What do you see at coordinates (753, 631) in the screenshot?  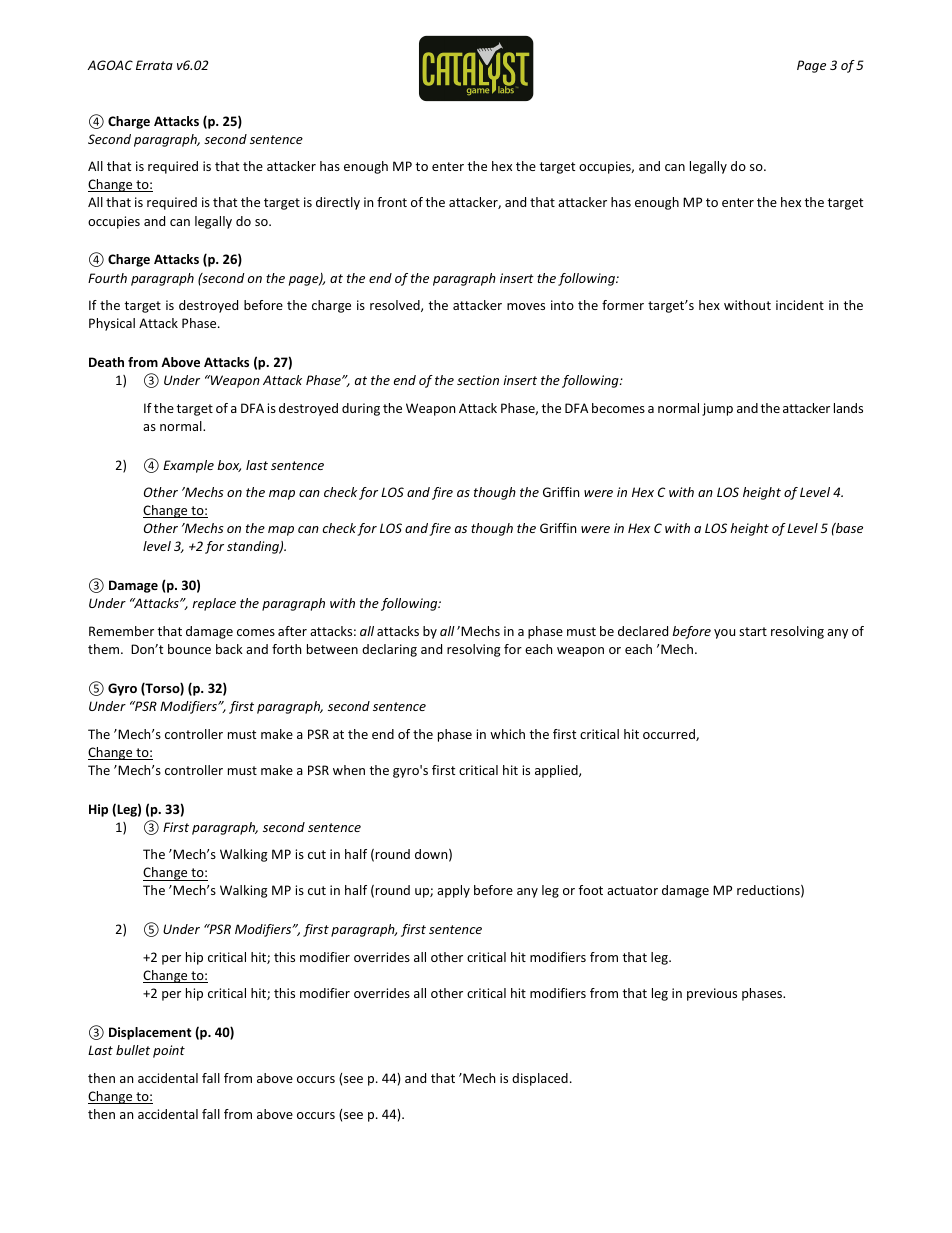 I see `start` at bounding box center [753, 631].
